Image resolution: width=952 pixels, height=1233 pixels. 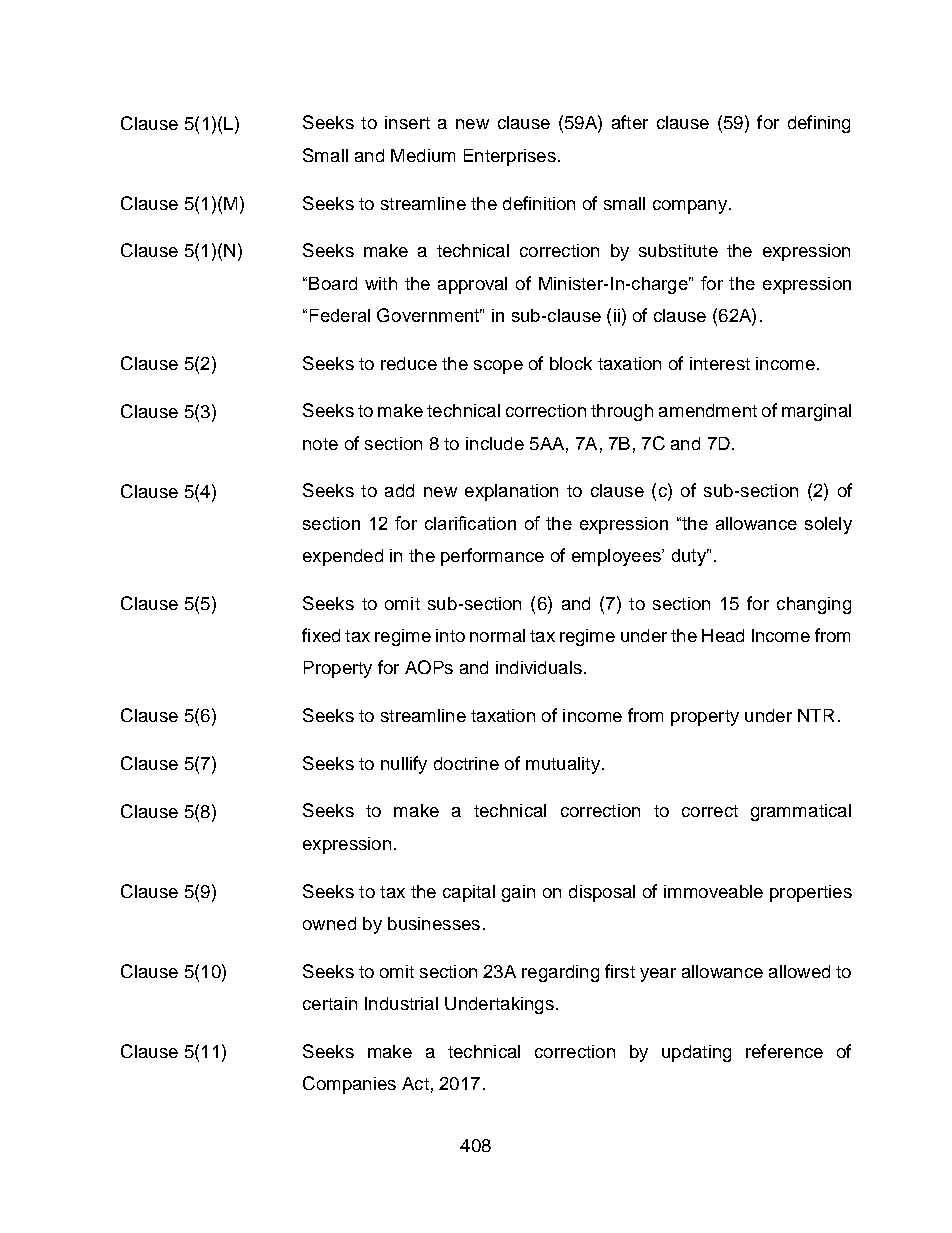 What do you see at coordinates (349, 1085) in the page?
I see `Companies` at bounding box center [349, 1085].
